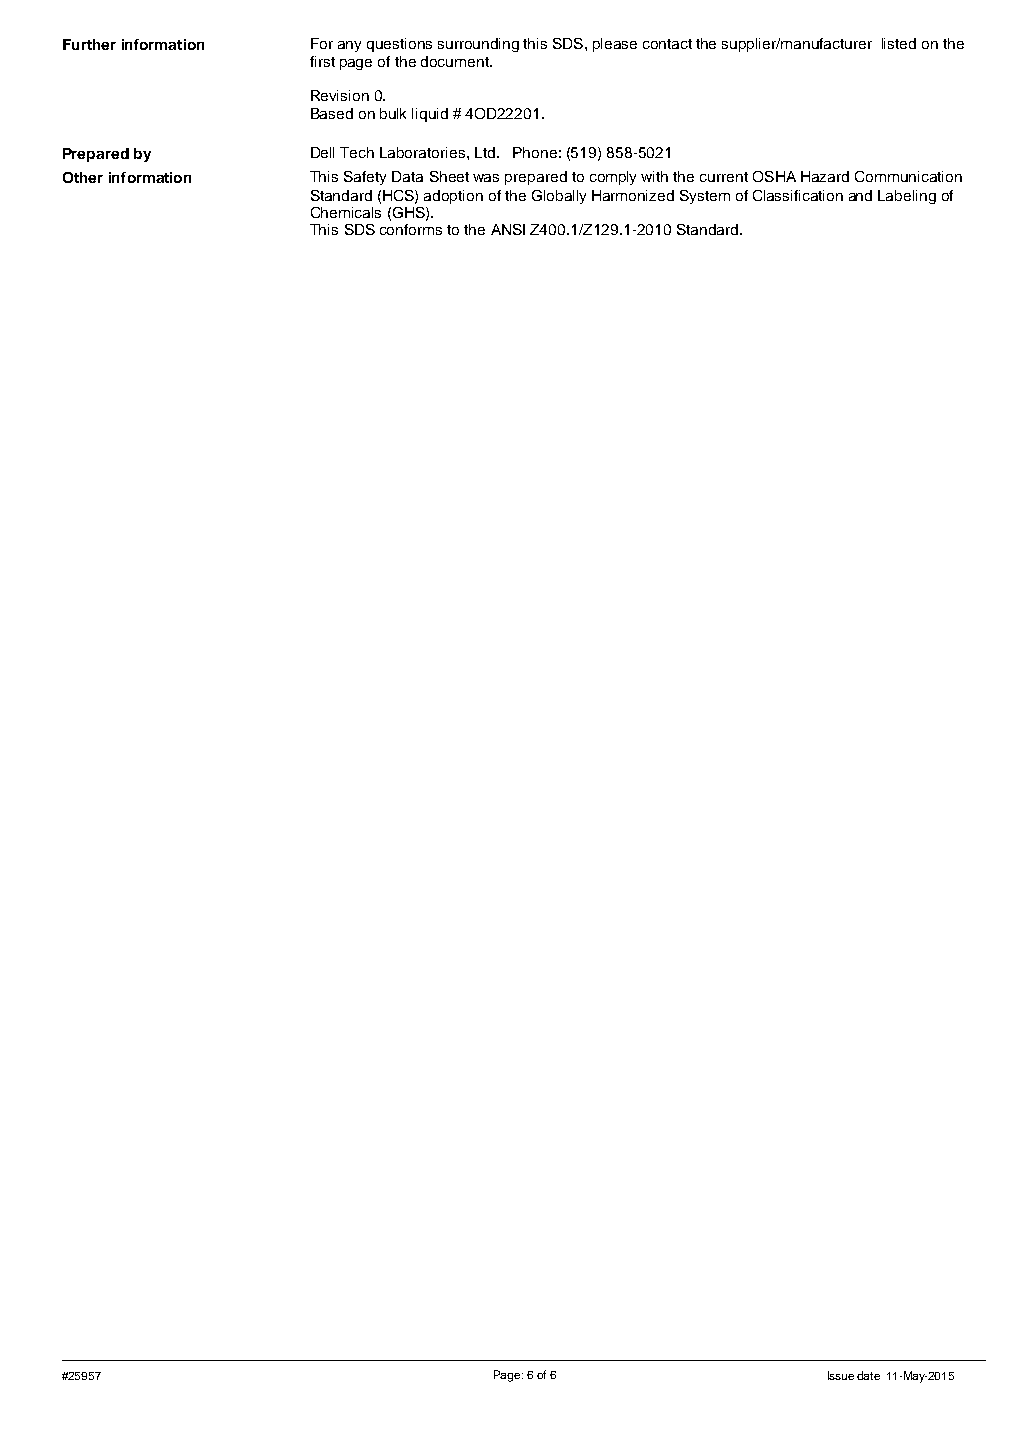 The image size is (1024, 1449). Describe the element at coordinates (841, 1375) in the screenshot. I see `Issue` at that location.
